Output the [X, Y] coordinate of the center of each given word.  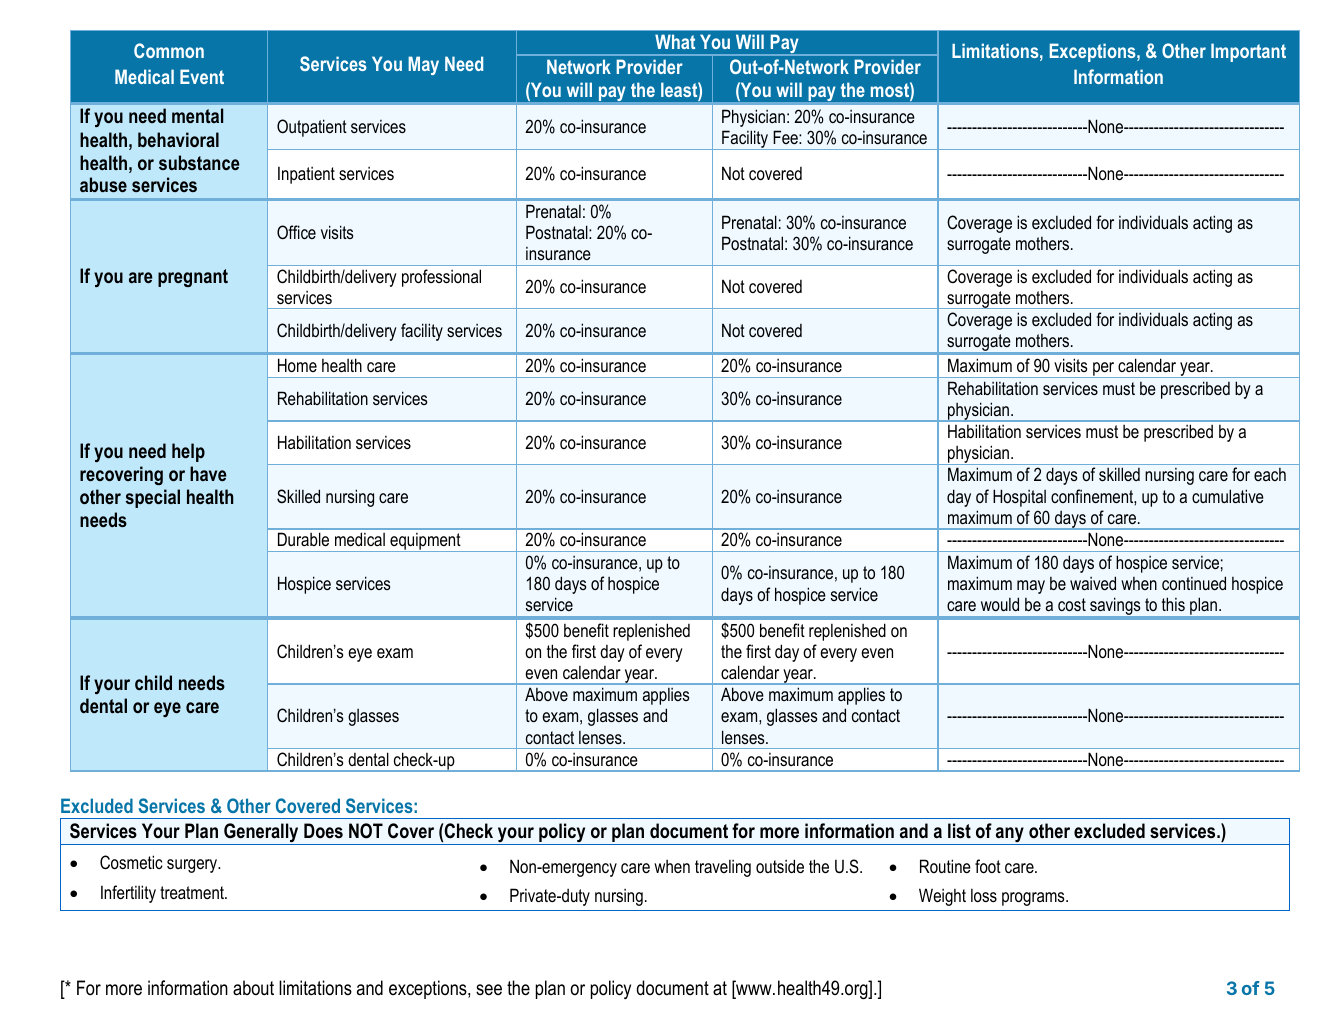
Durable [303, 539]
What [675, 41]
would [1000, 604]
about [253, 988]
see [489, 990]
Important [1248, 52]
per [1104, 370]
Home [297, 365]
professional [441, 278]
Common [169, 50]
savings [1115, 606]
